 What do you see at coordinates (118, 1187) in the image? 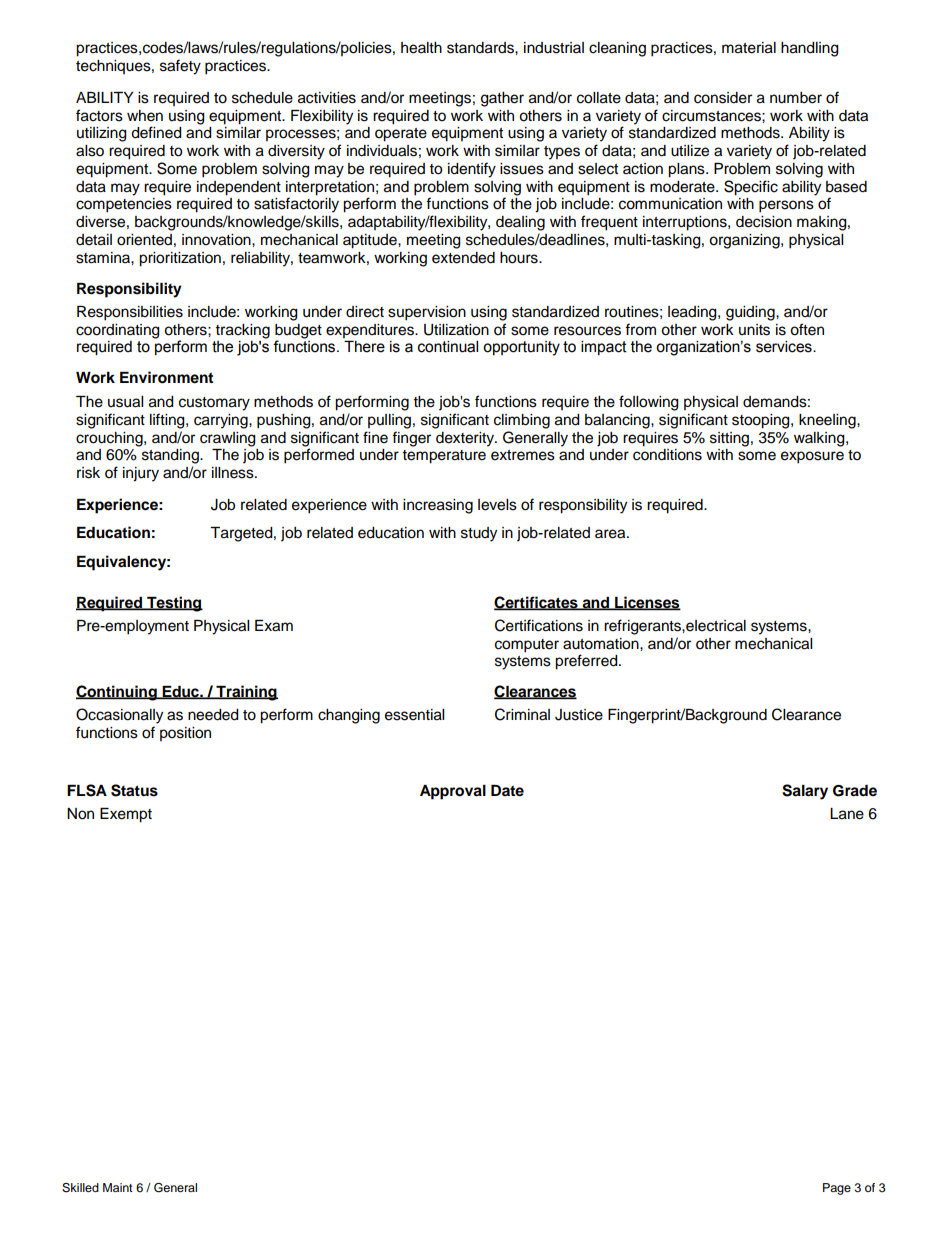
I see `Maint` at bounding box center [118, 1187].
